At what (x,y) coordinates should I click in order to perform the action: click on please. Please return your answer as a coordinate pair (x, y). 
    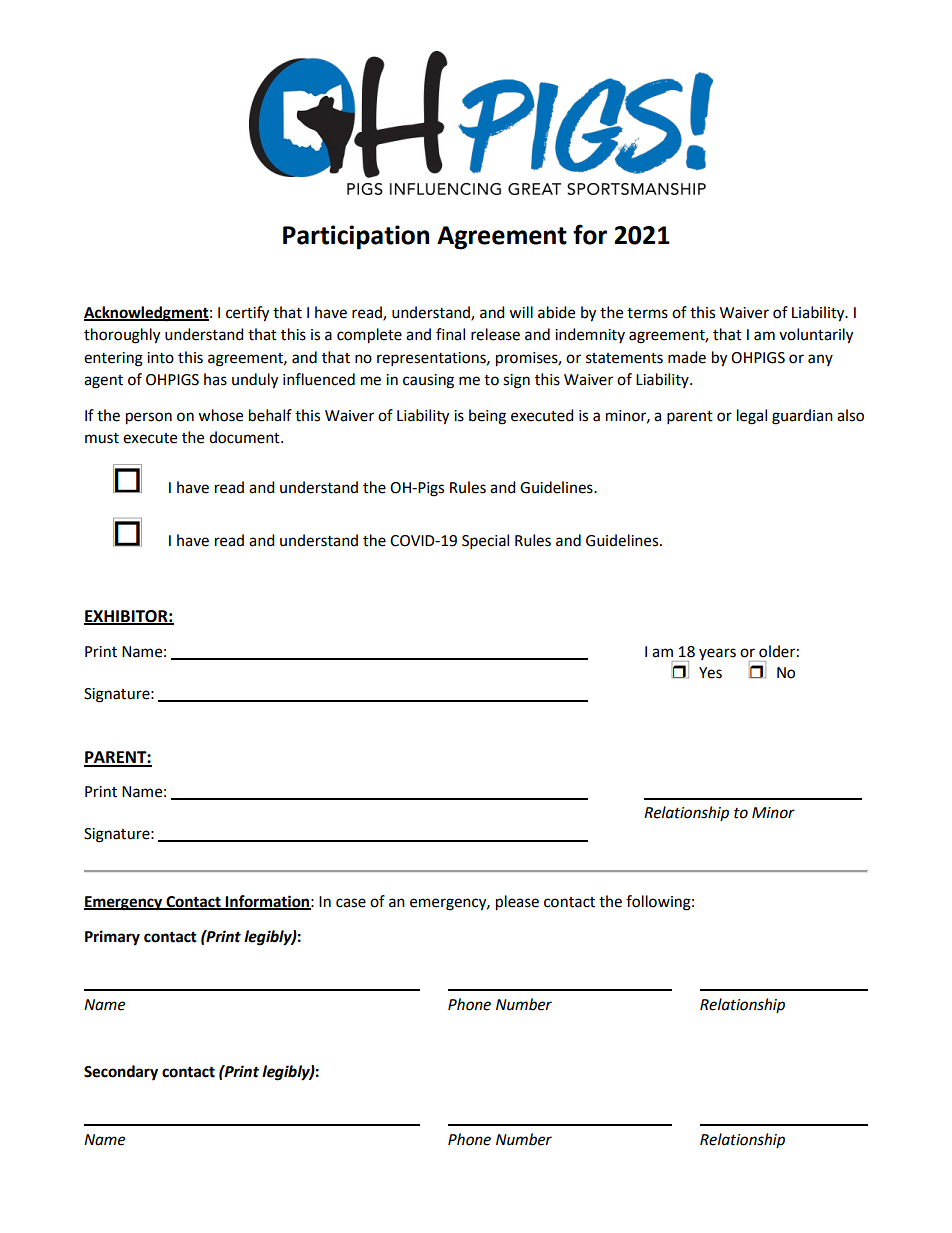
    Looking at the image, I should click on (517, 903).
